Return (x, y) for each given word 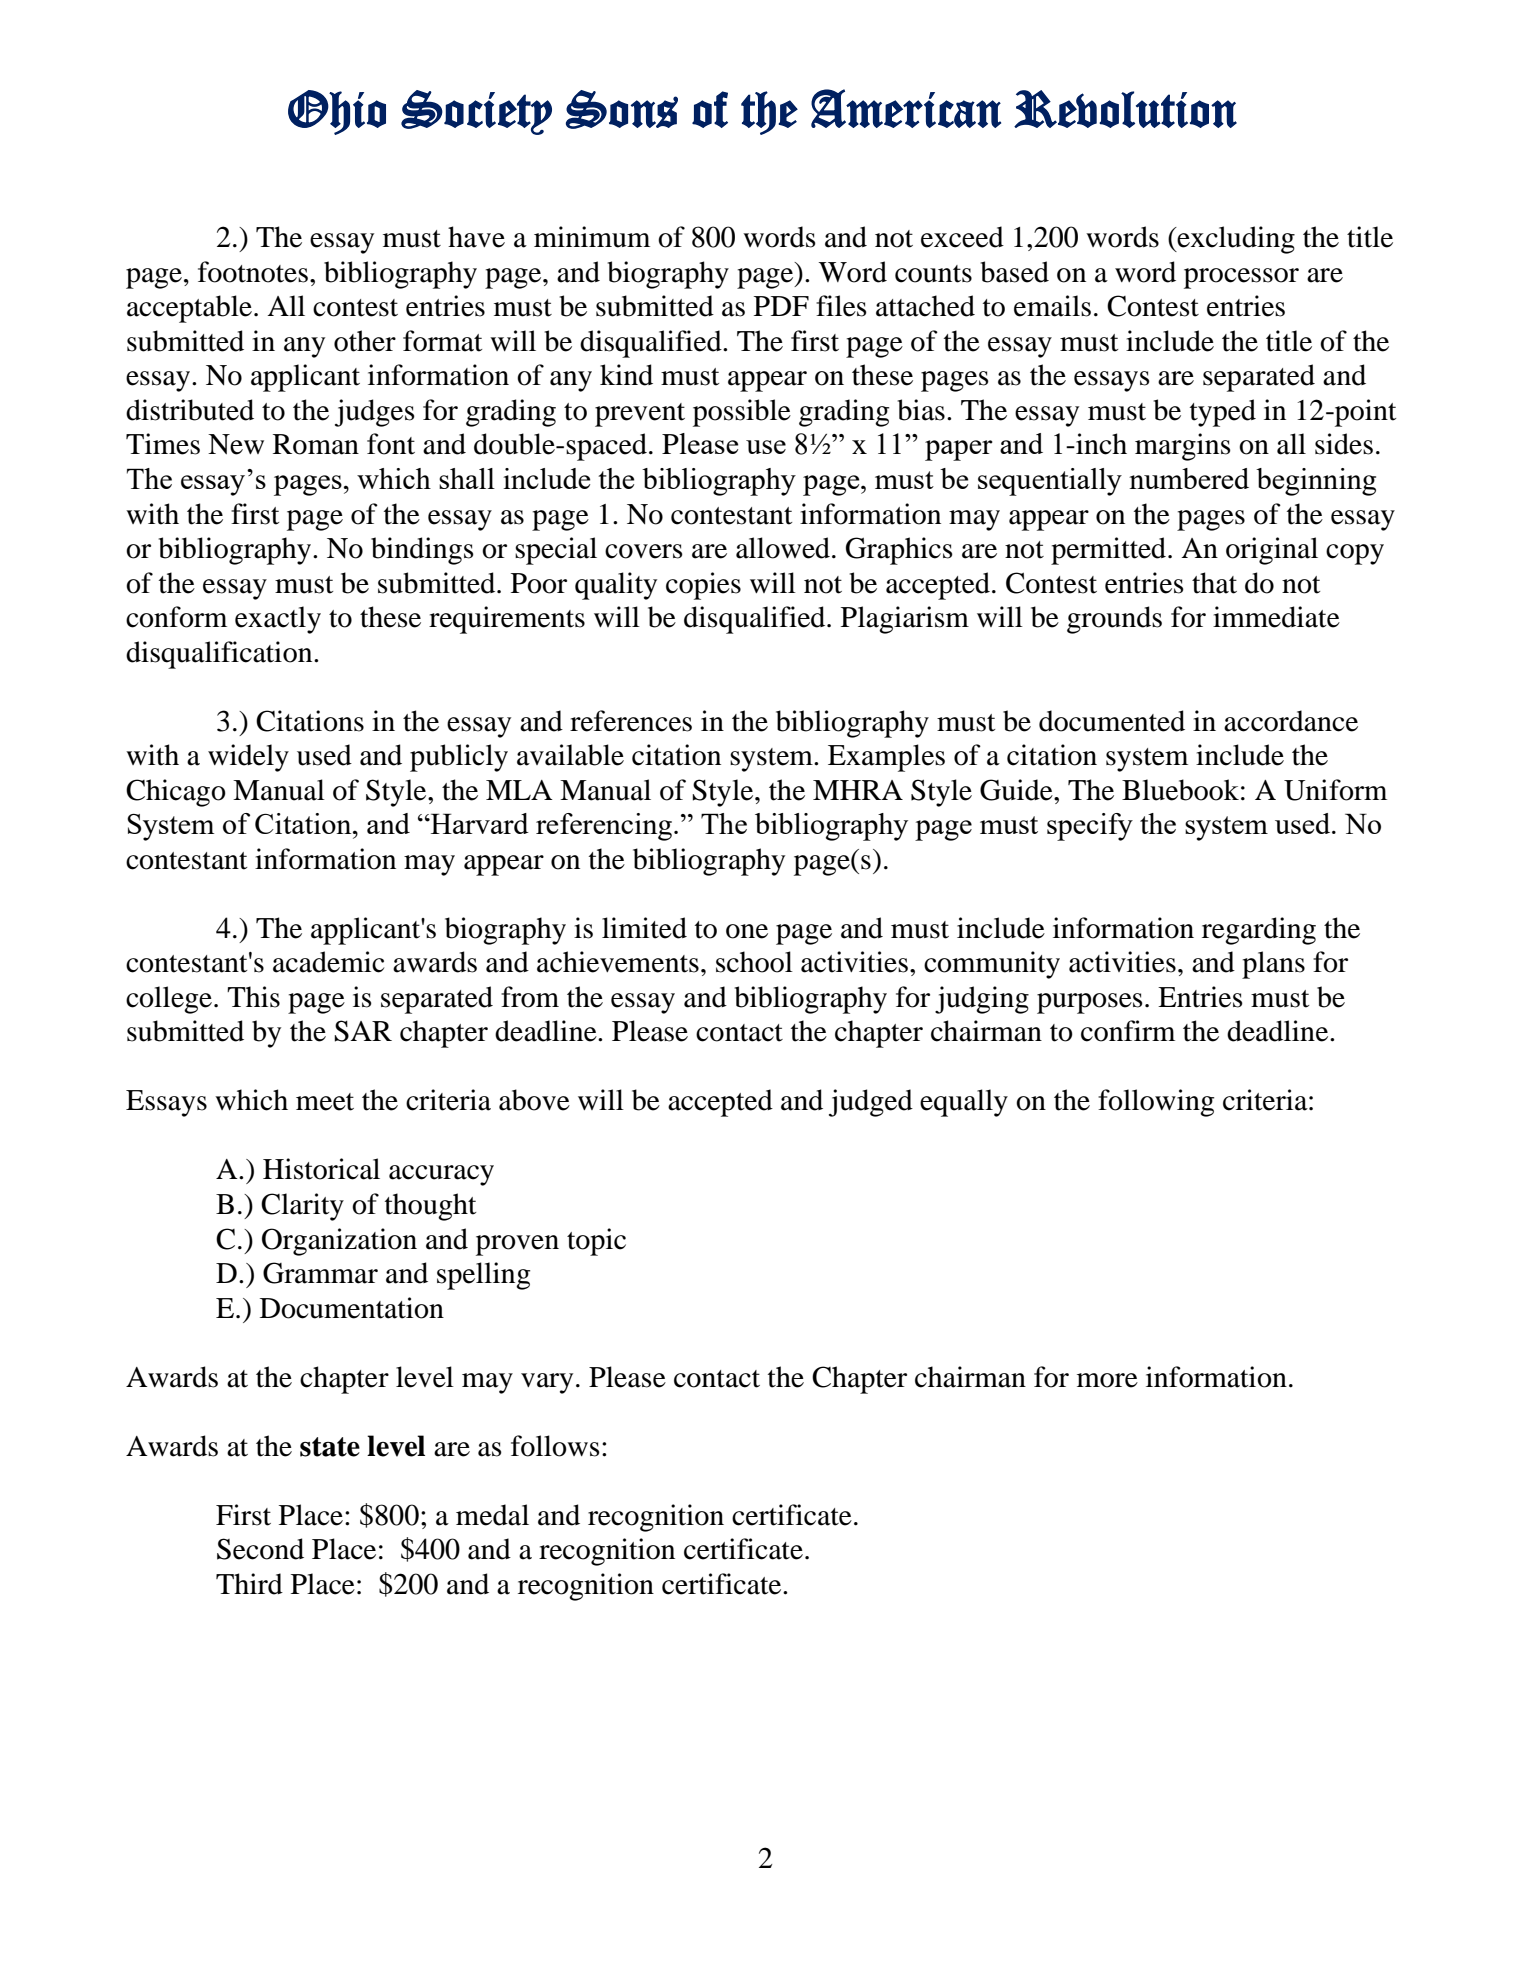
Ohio (337, 112)
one (747, 931)
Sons (622, 109)
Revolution (1125, 109)
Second (260, 1549)
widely (248, 758)
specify (1090, 827)
